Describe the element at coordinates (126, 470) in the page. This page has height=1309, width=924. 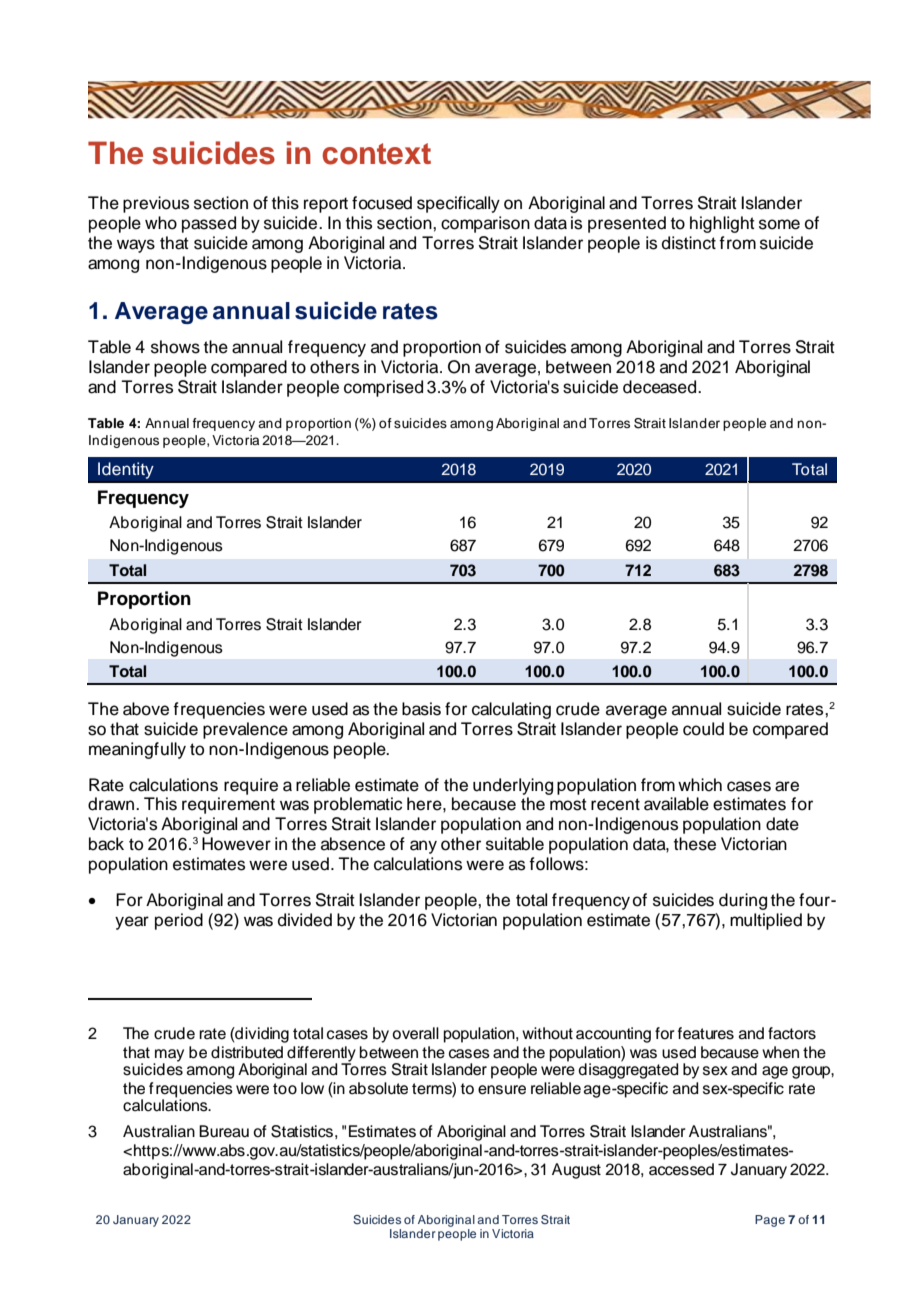
I see `Identity` at that location.
